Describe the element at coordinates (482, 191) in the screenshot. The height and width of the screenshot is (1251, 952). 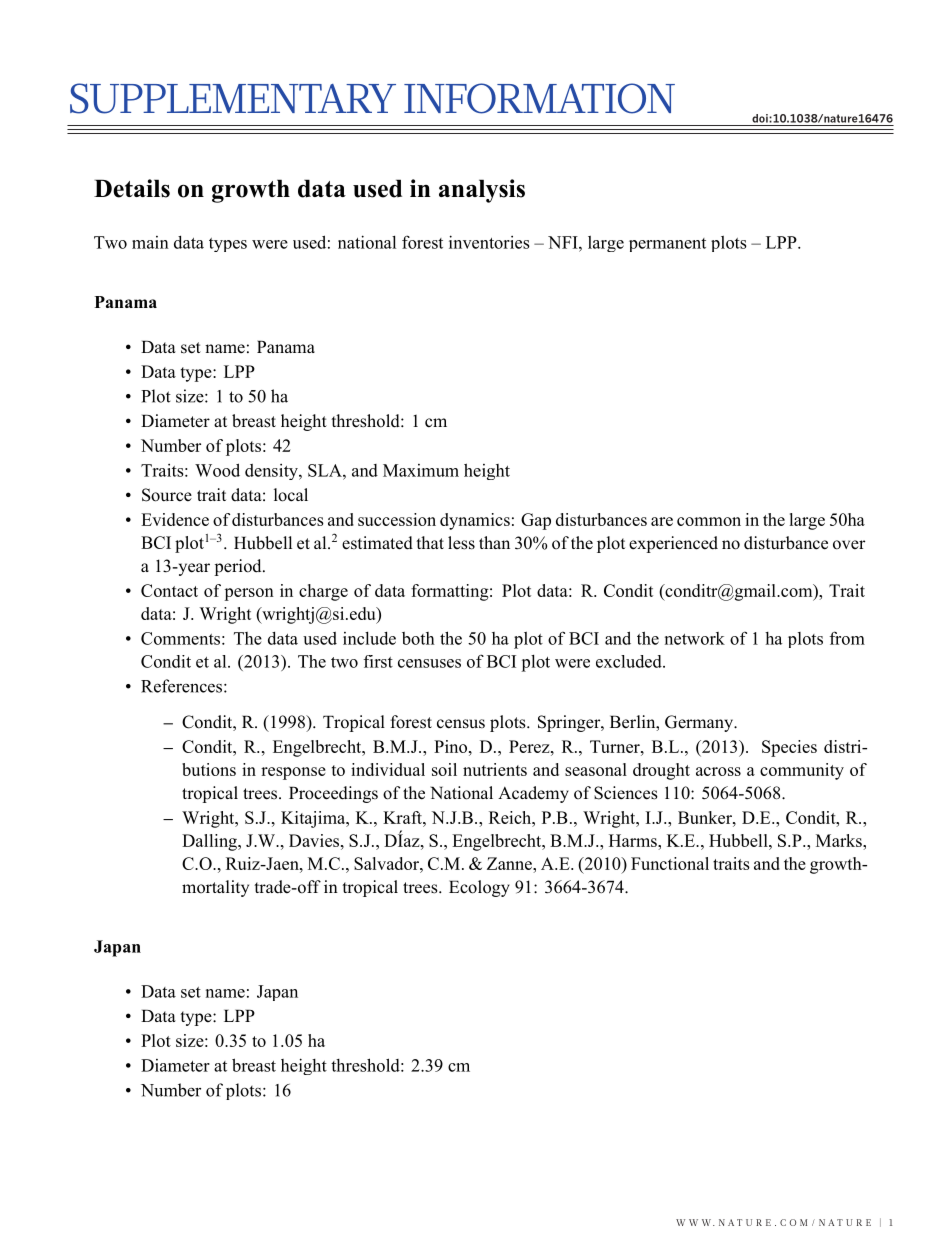
I see `analysis` at that location.
